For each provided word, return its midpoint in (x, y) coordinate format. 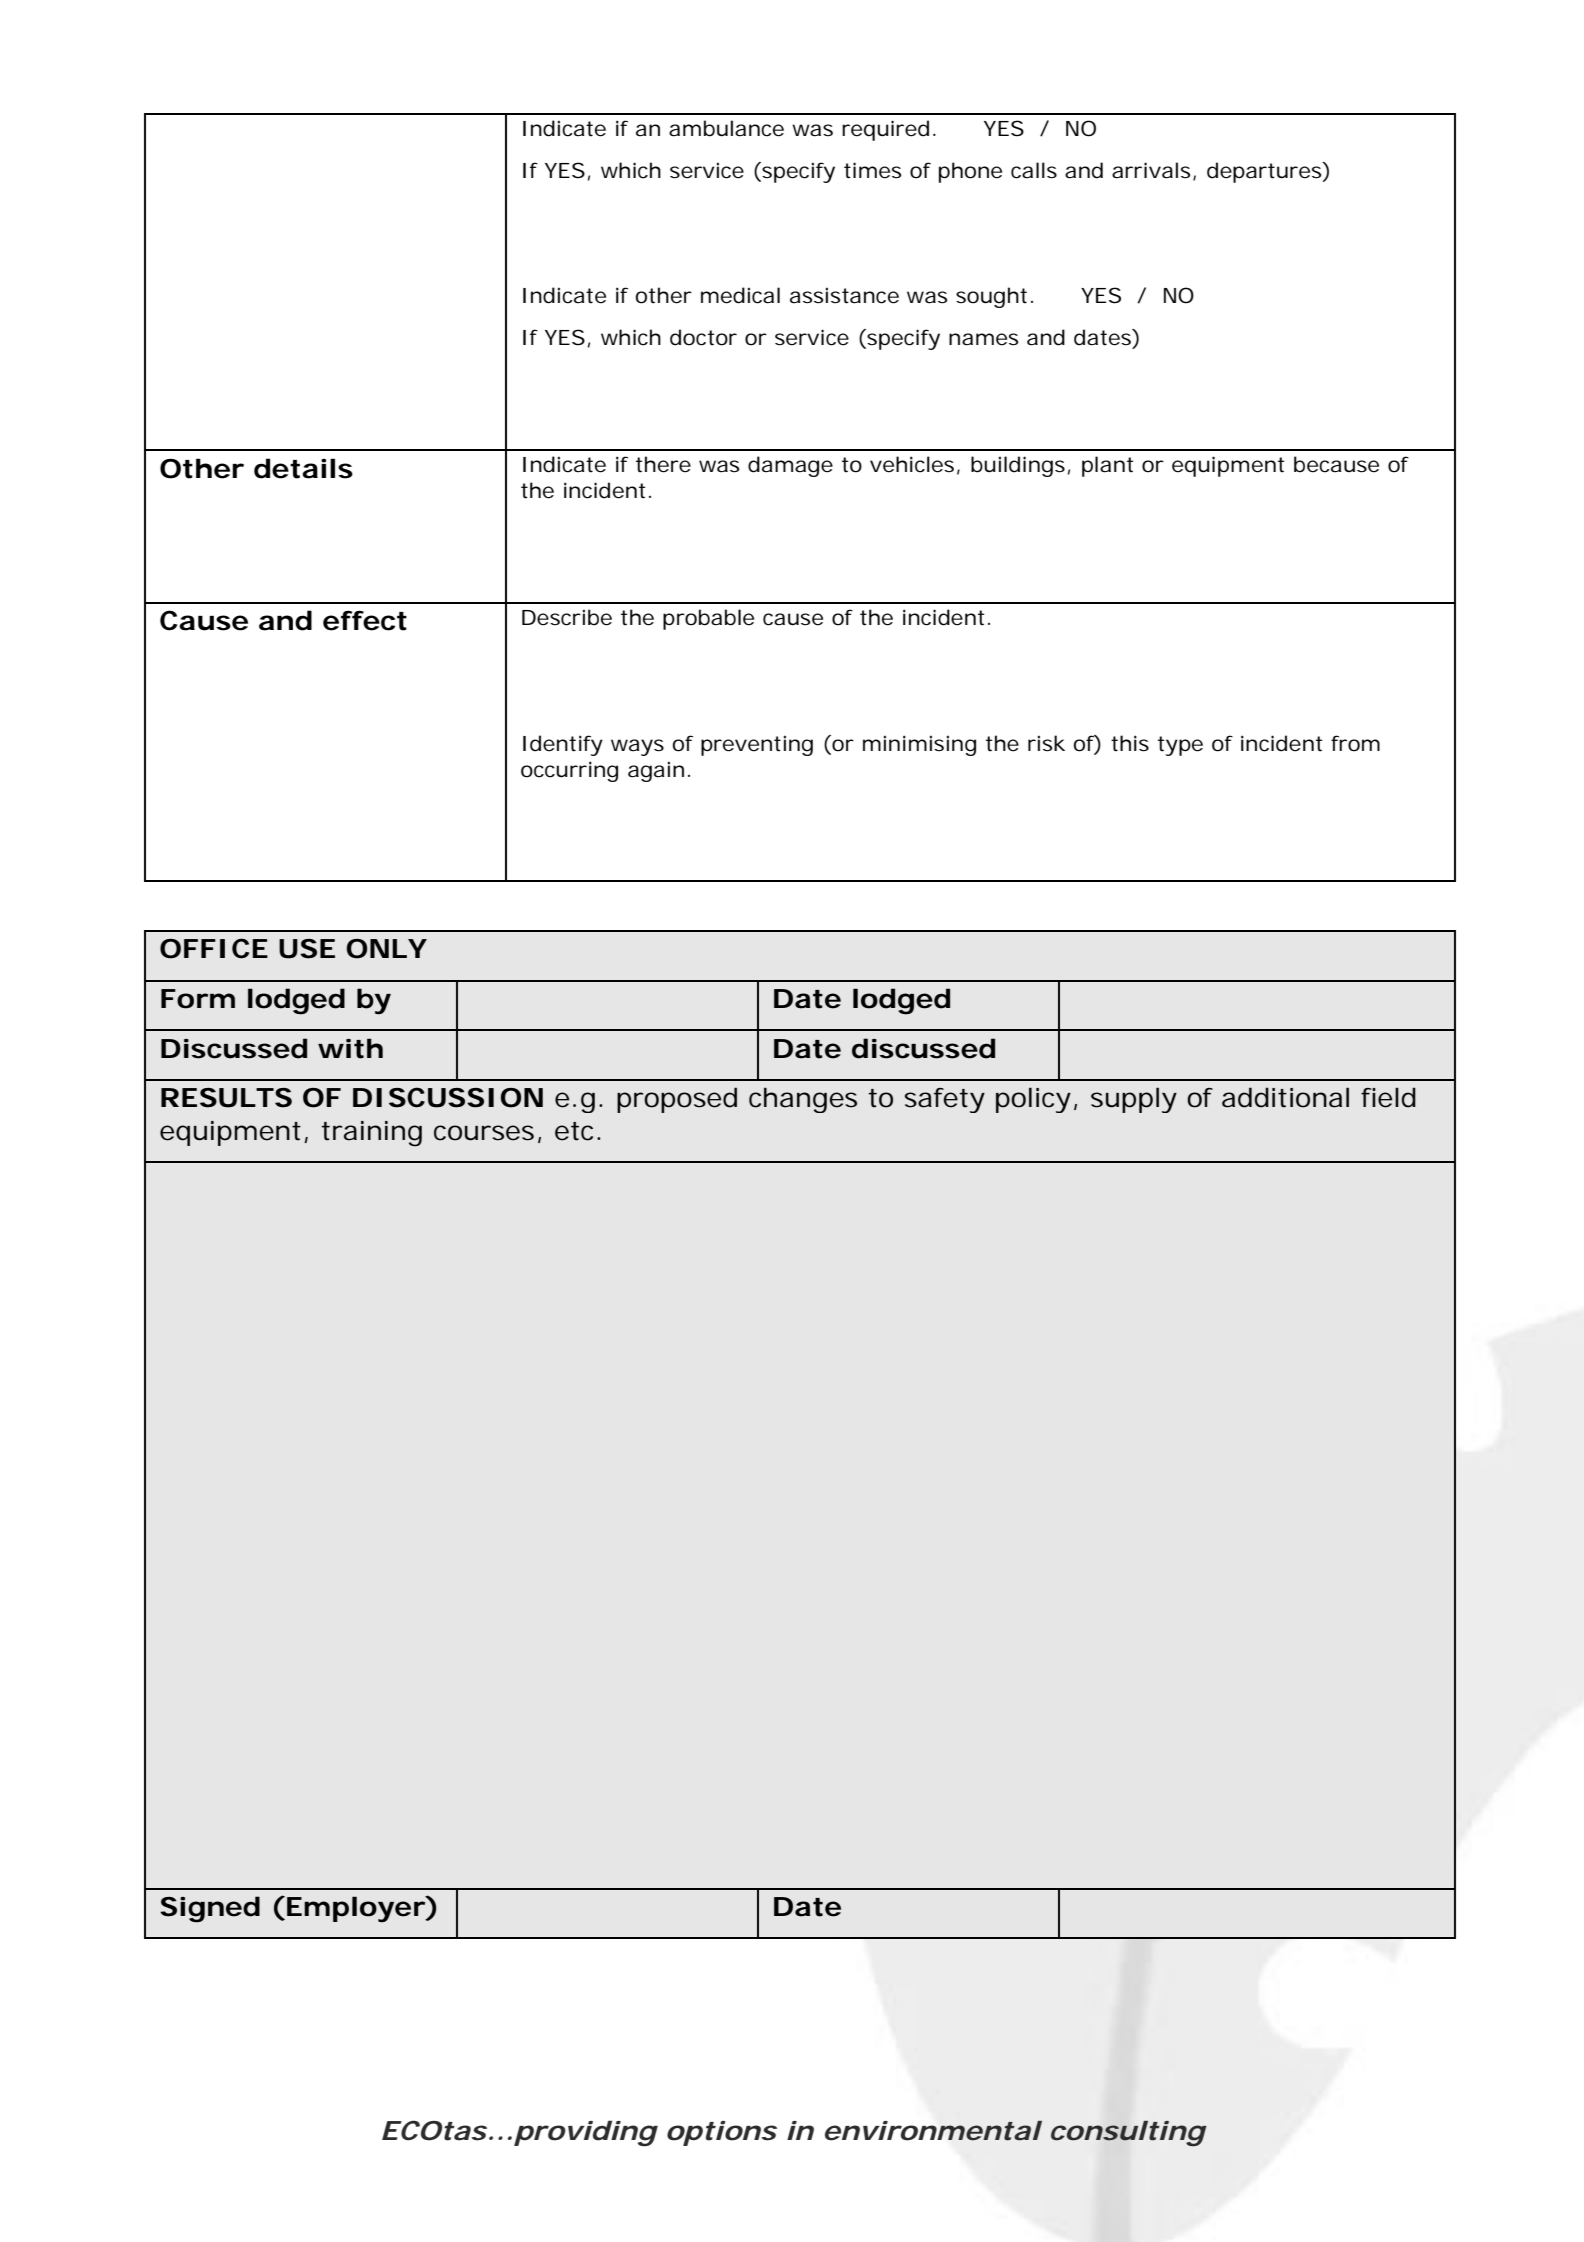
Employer (356, 1909)
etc (574, 1131)
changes (803, 1100)
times (872, 170)
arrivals (1151, 170)
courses (484, 1133)
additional (1285, 1097)
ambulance (726, 128)
